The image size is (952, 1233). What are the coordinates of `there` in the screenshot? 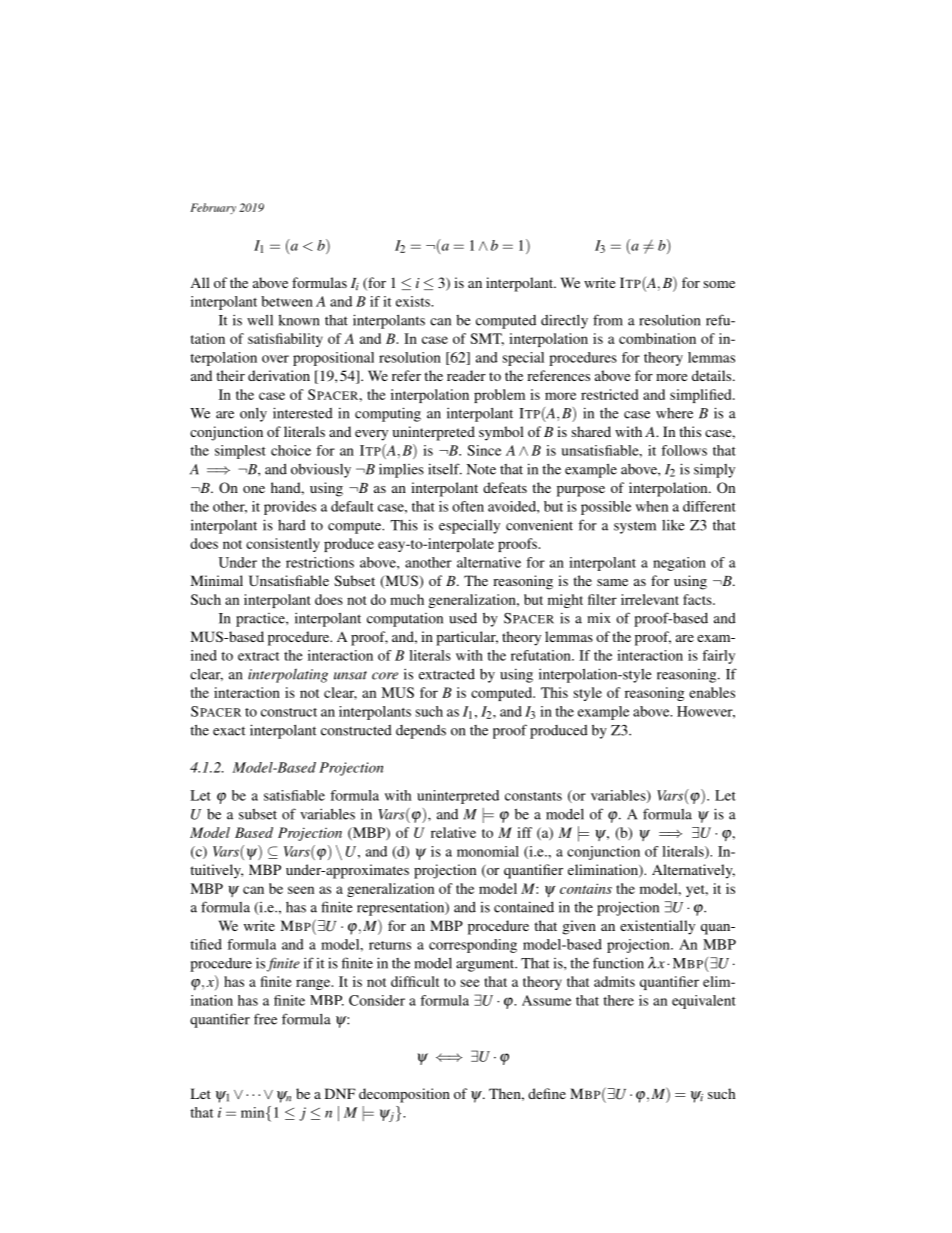 It's located at (618, 1000).
